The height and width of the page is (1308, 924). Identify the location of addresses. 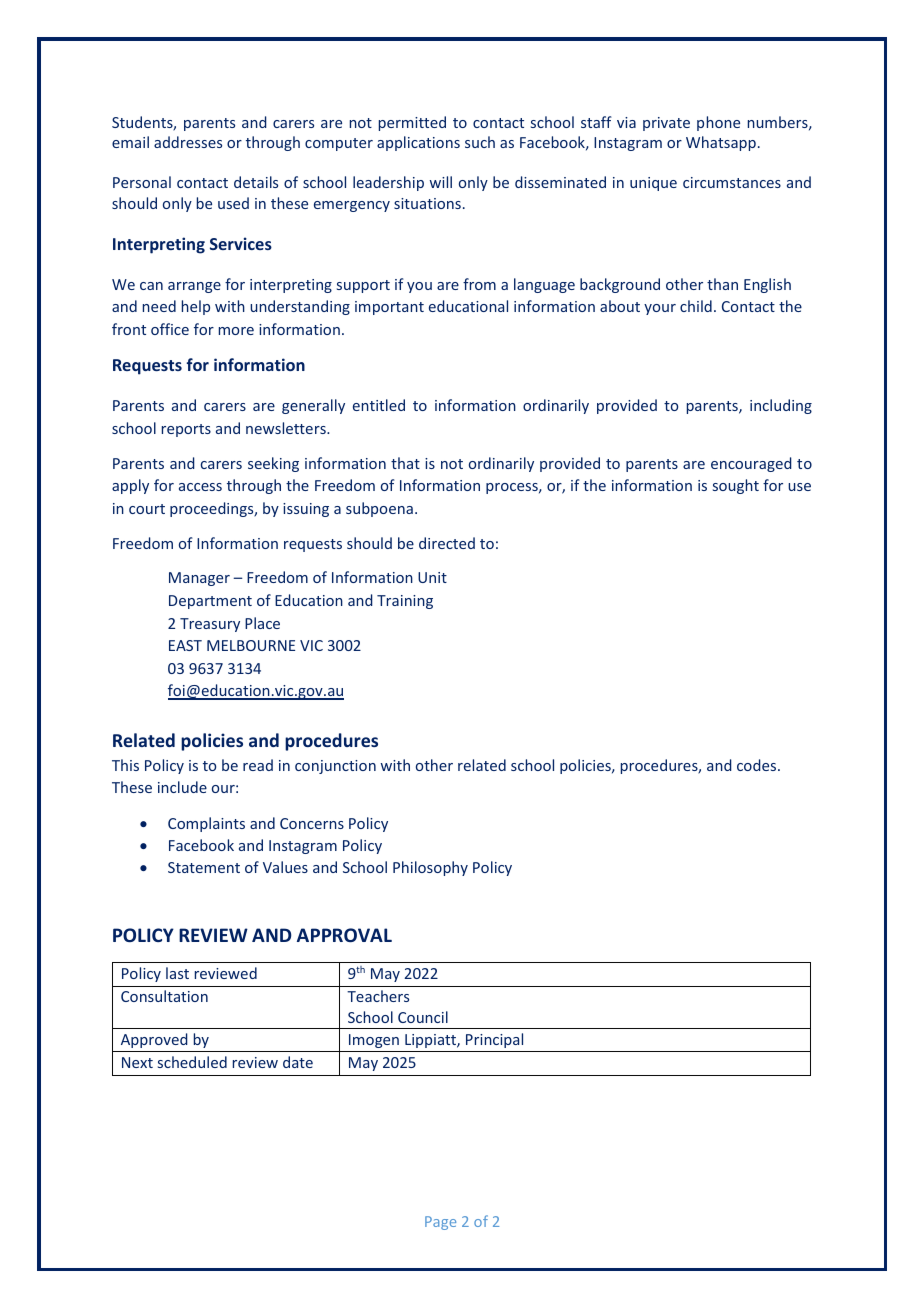
(188, 142).
